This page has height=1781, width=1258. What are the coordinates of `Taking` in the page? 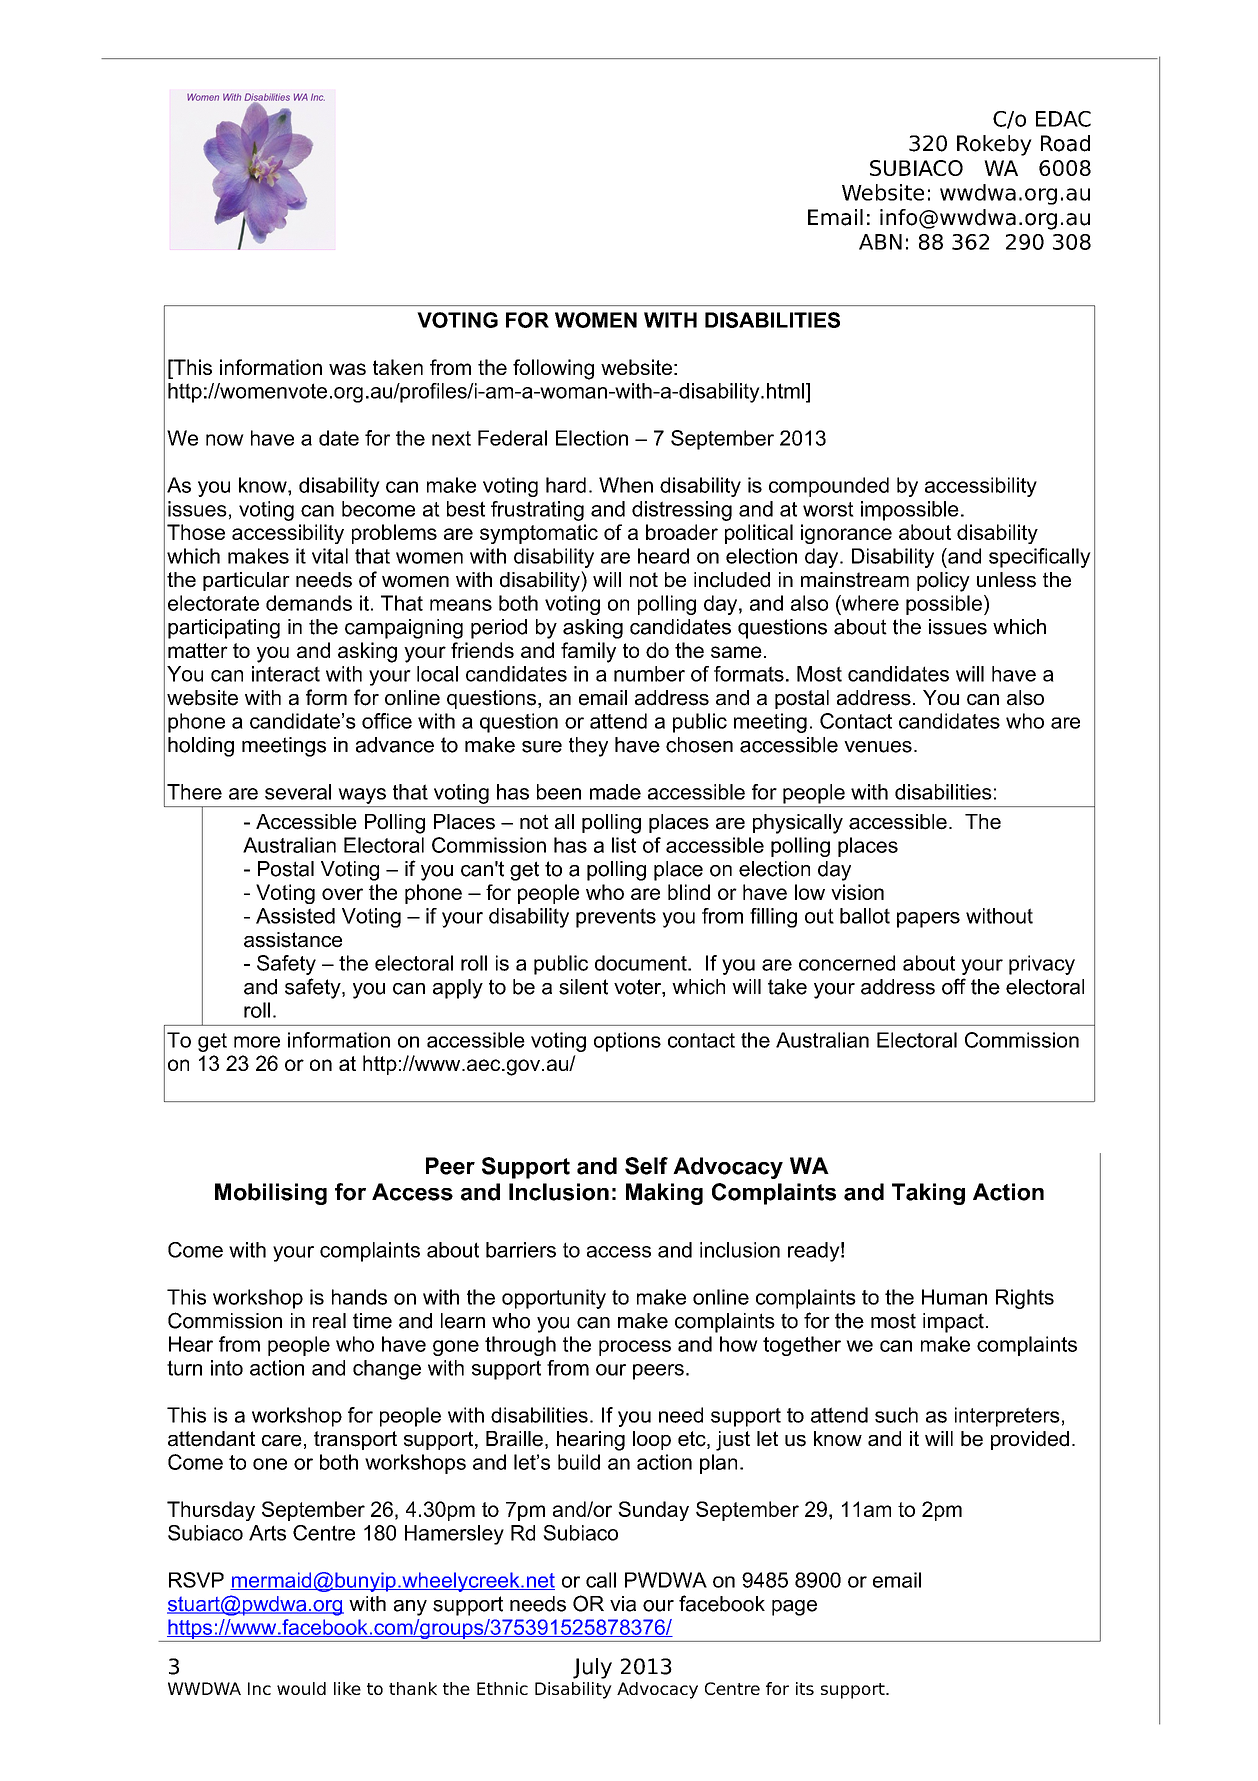 It's located at (928, 1194).
